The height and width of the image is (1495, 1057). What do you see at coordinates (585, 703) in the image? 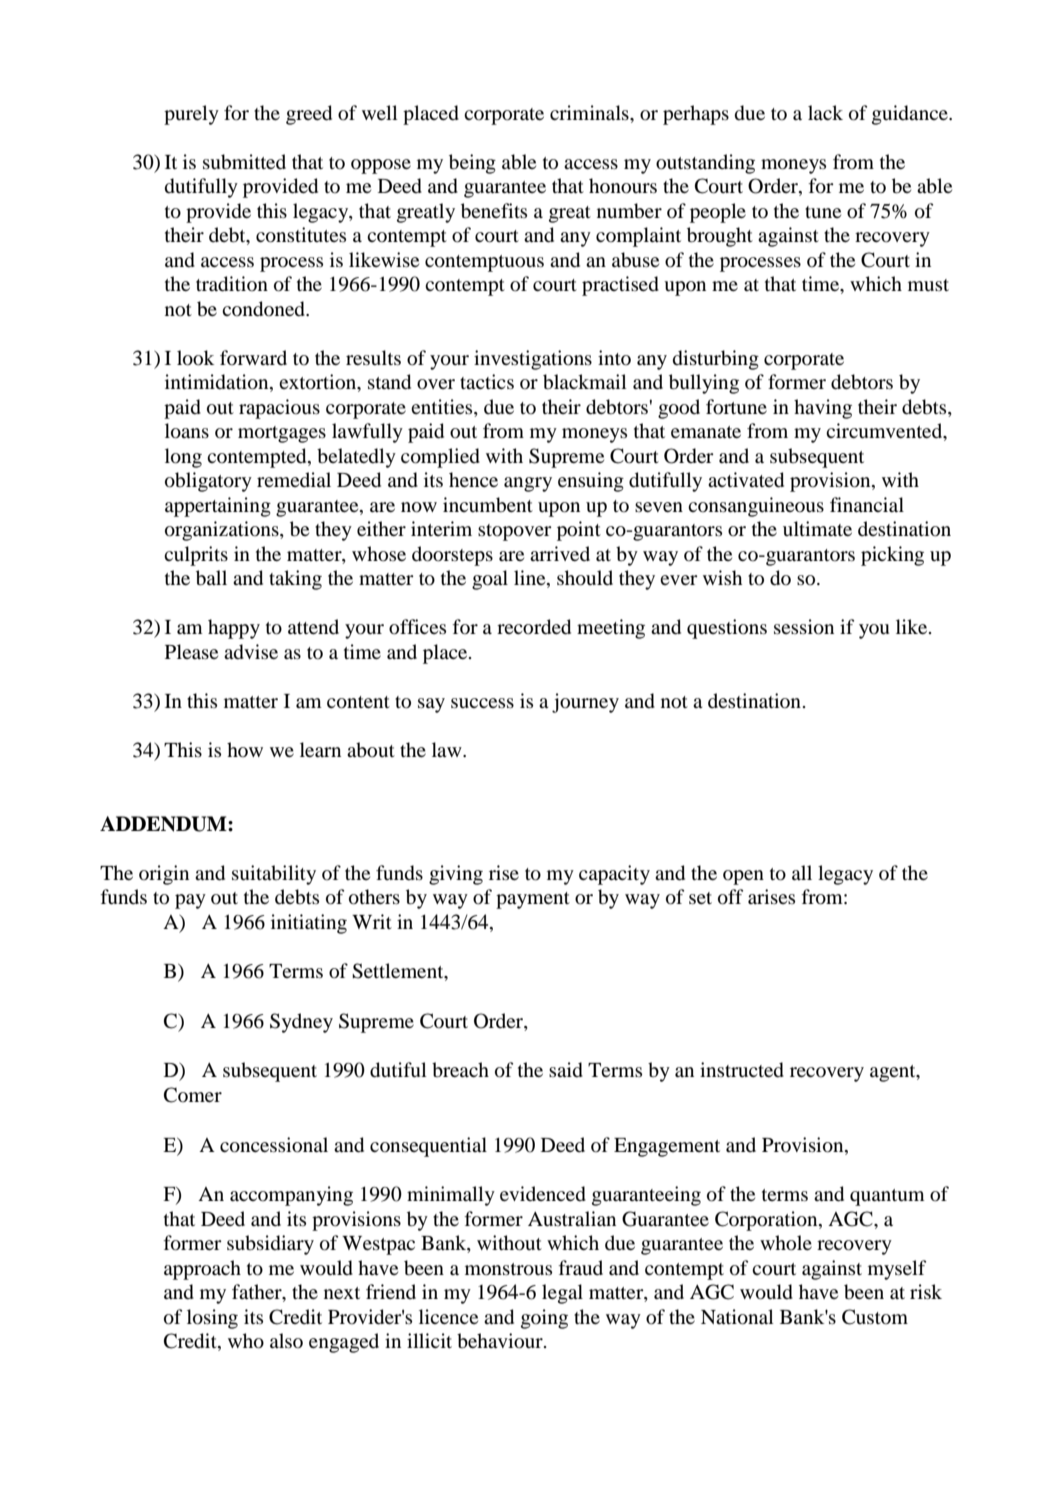
I see `journey` at bounding box center [585, 703].
